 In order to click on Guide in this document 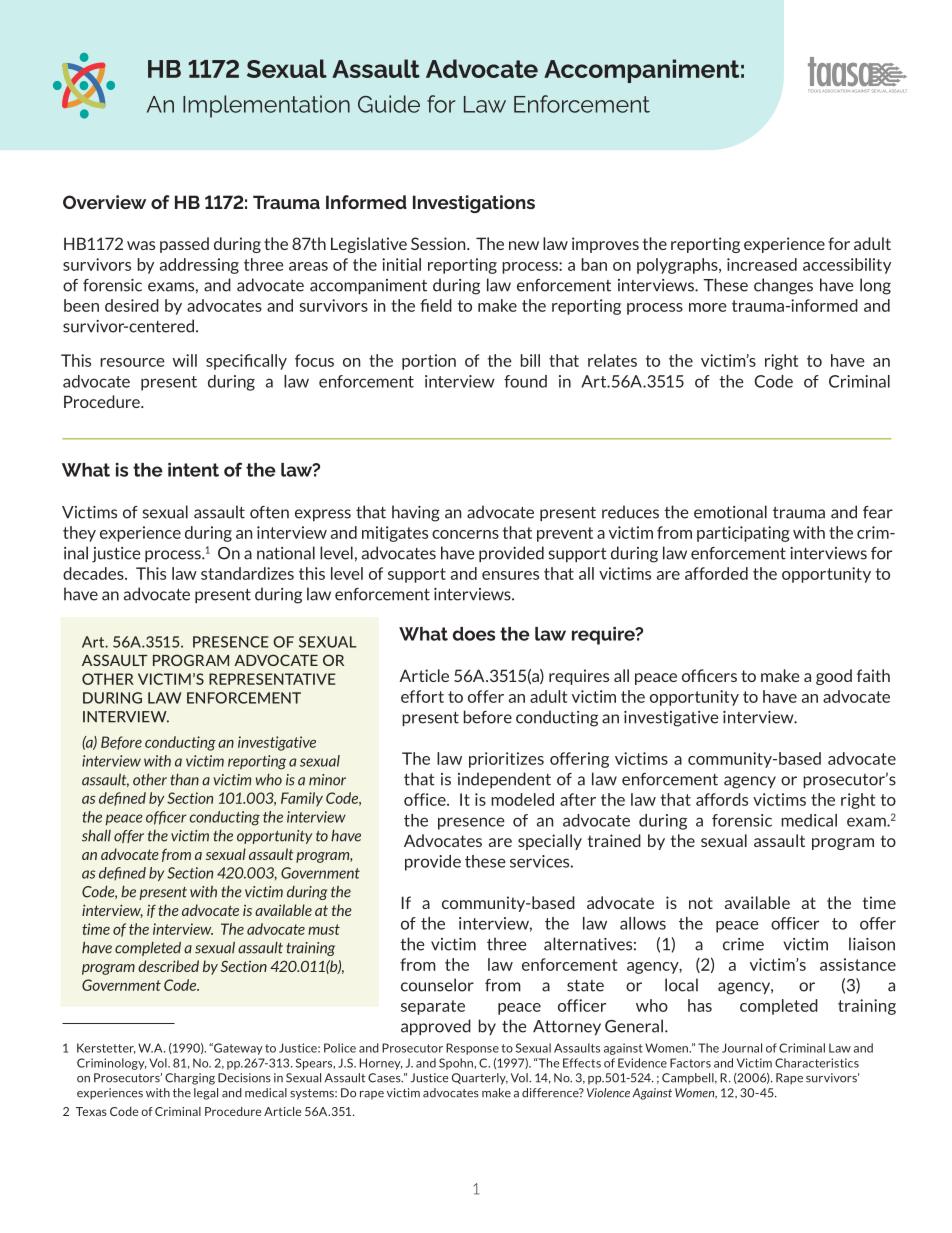, I will do `click(389, 104)`.
